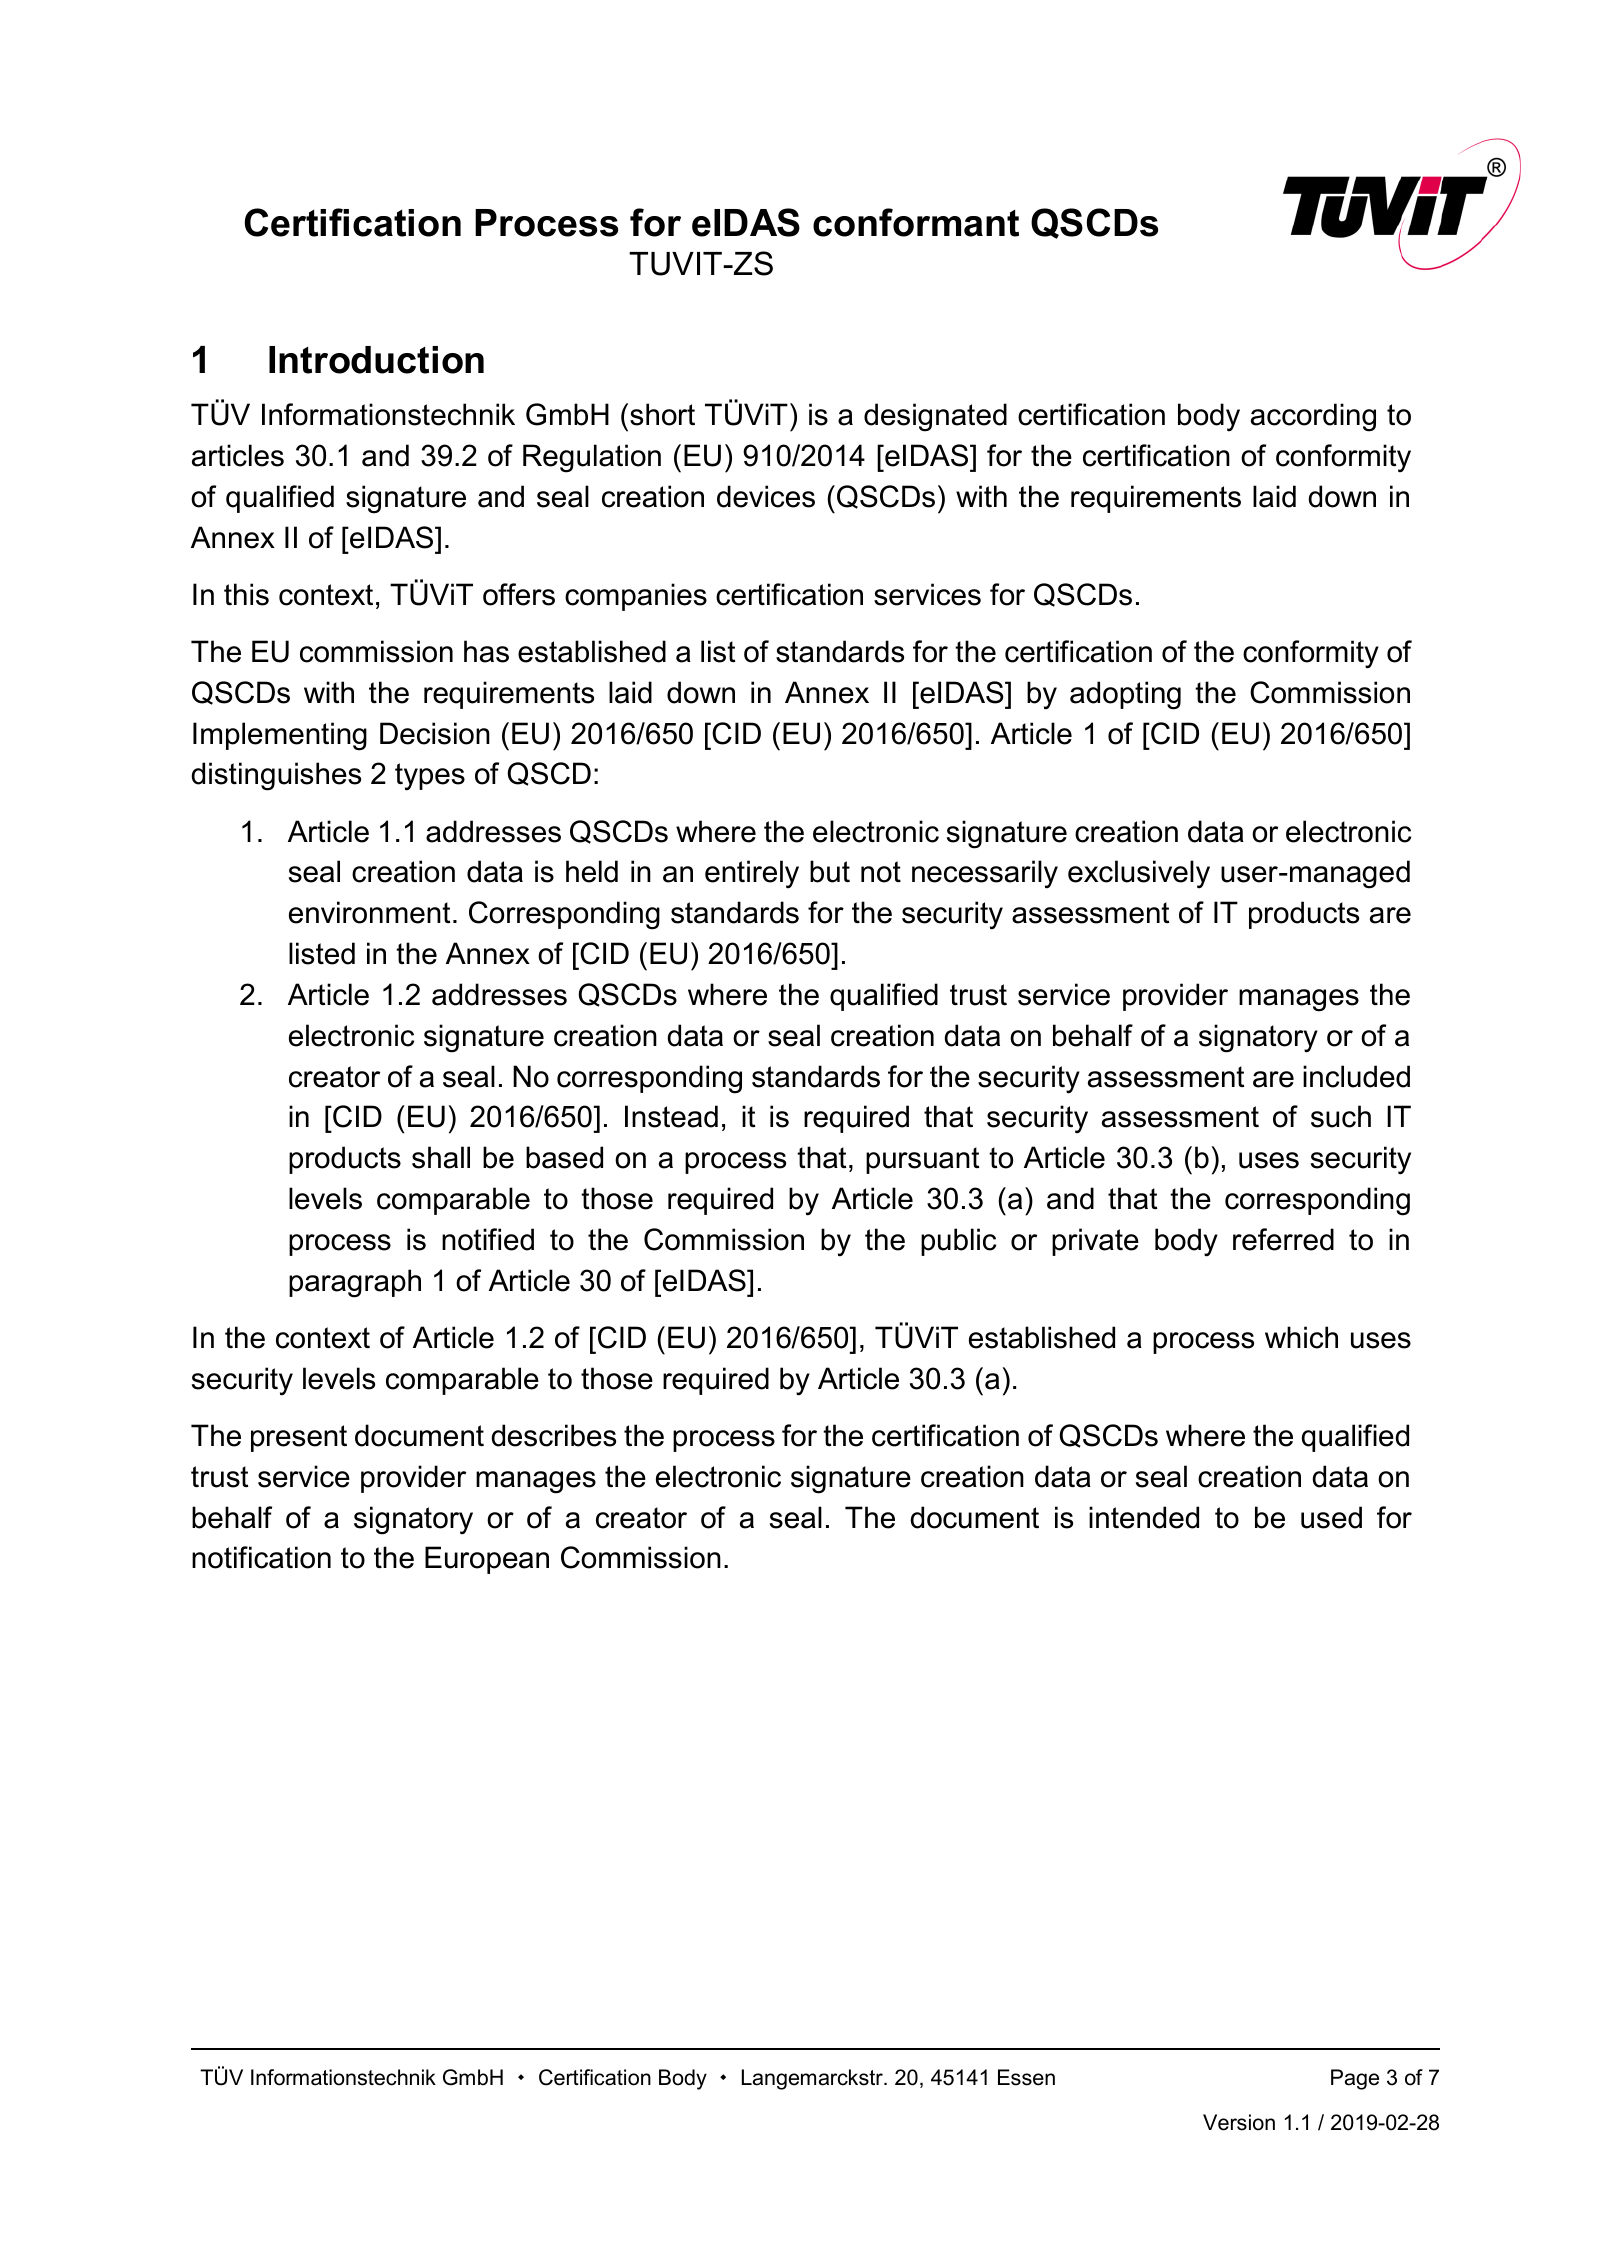 This page has width=1602, height=2266. Describe the element at coordinates (261, 1557) in the page. I see `notification` at that location.
